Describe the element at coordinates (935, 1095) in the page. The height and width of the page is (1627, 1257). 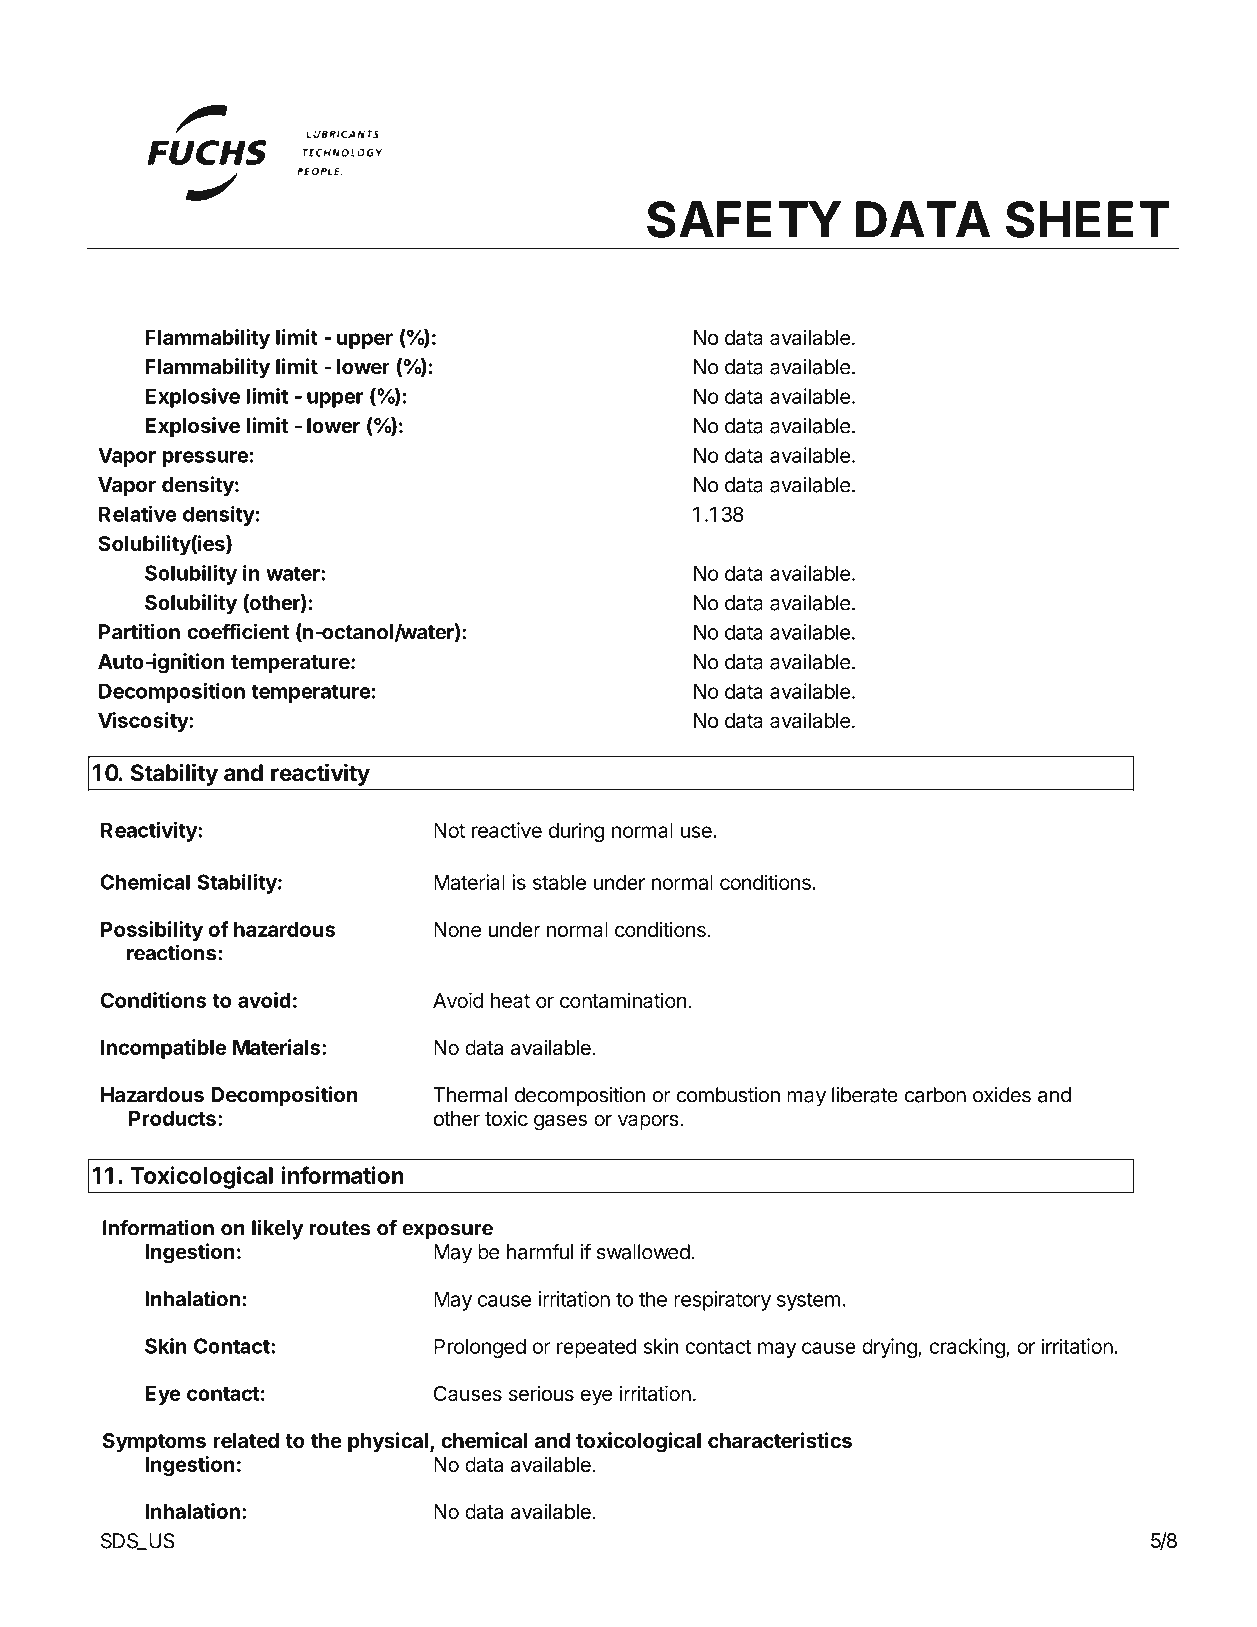
I see `carbon` at that location.
